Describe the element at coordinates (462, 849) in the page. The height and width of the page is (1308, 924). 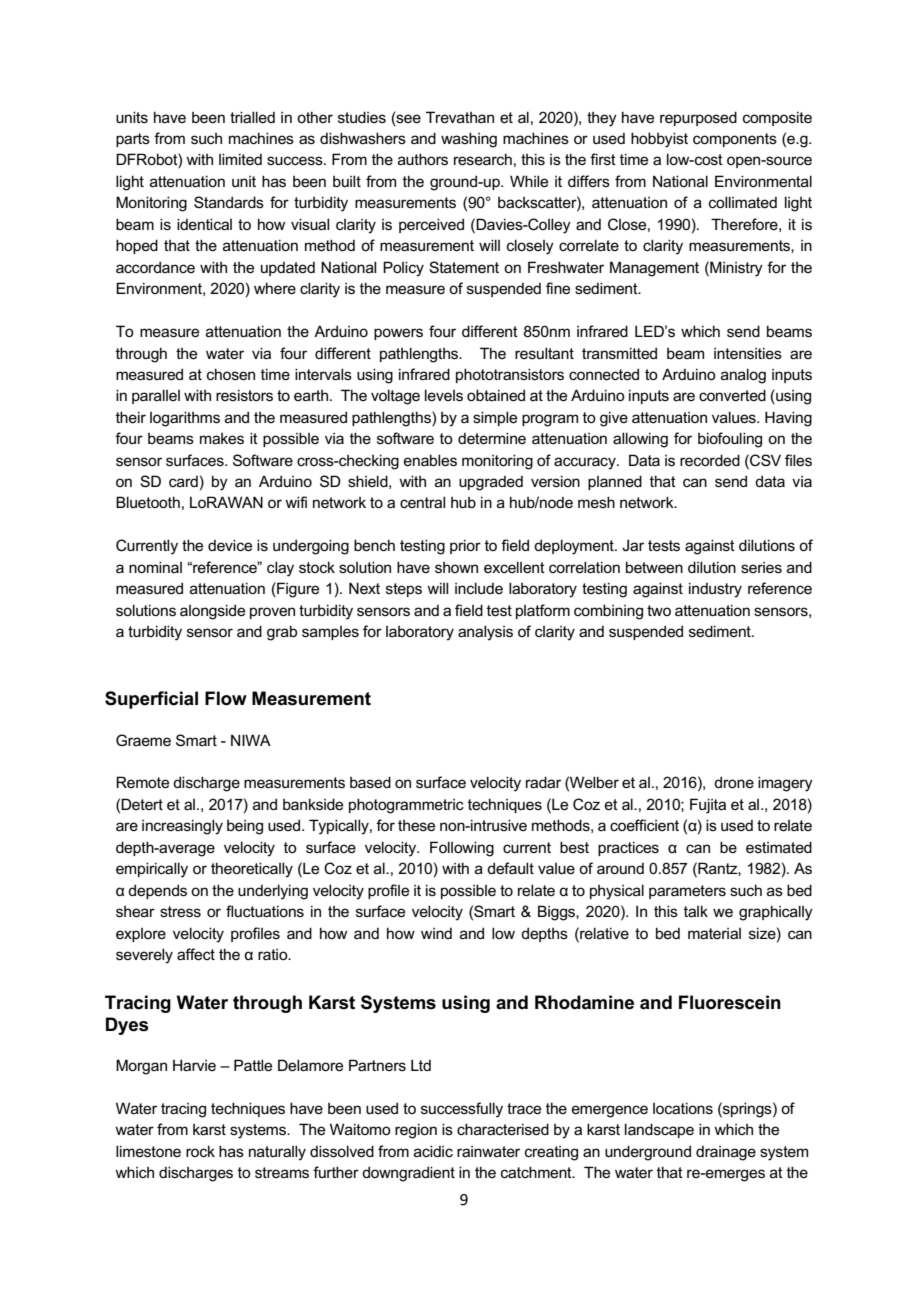
I see `Following` at that location.
